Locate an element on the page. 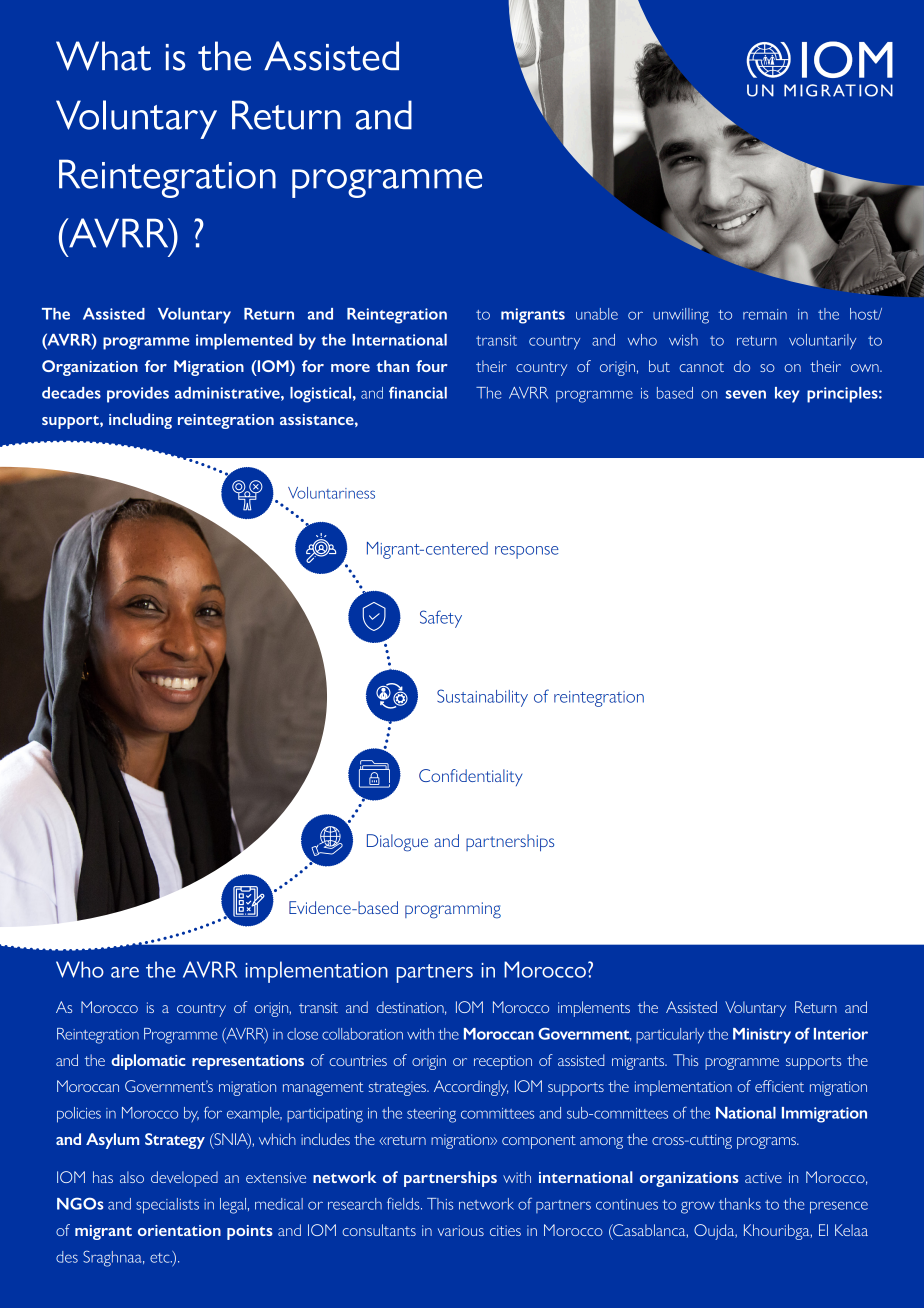  What is located at coordinates (103, 56).
